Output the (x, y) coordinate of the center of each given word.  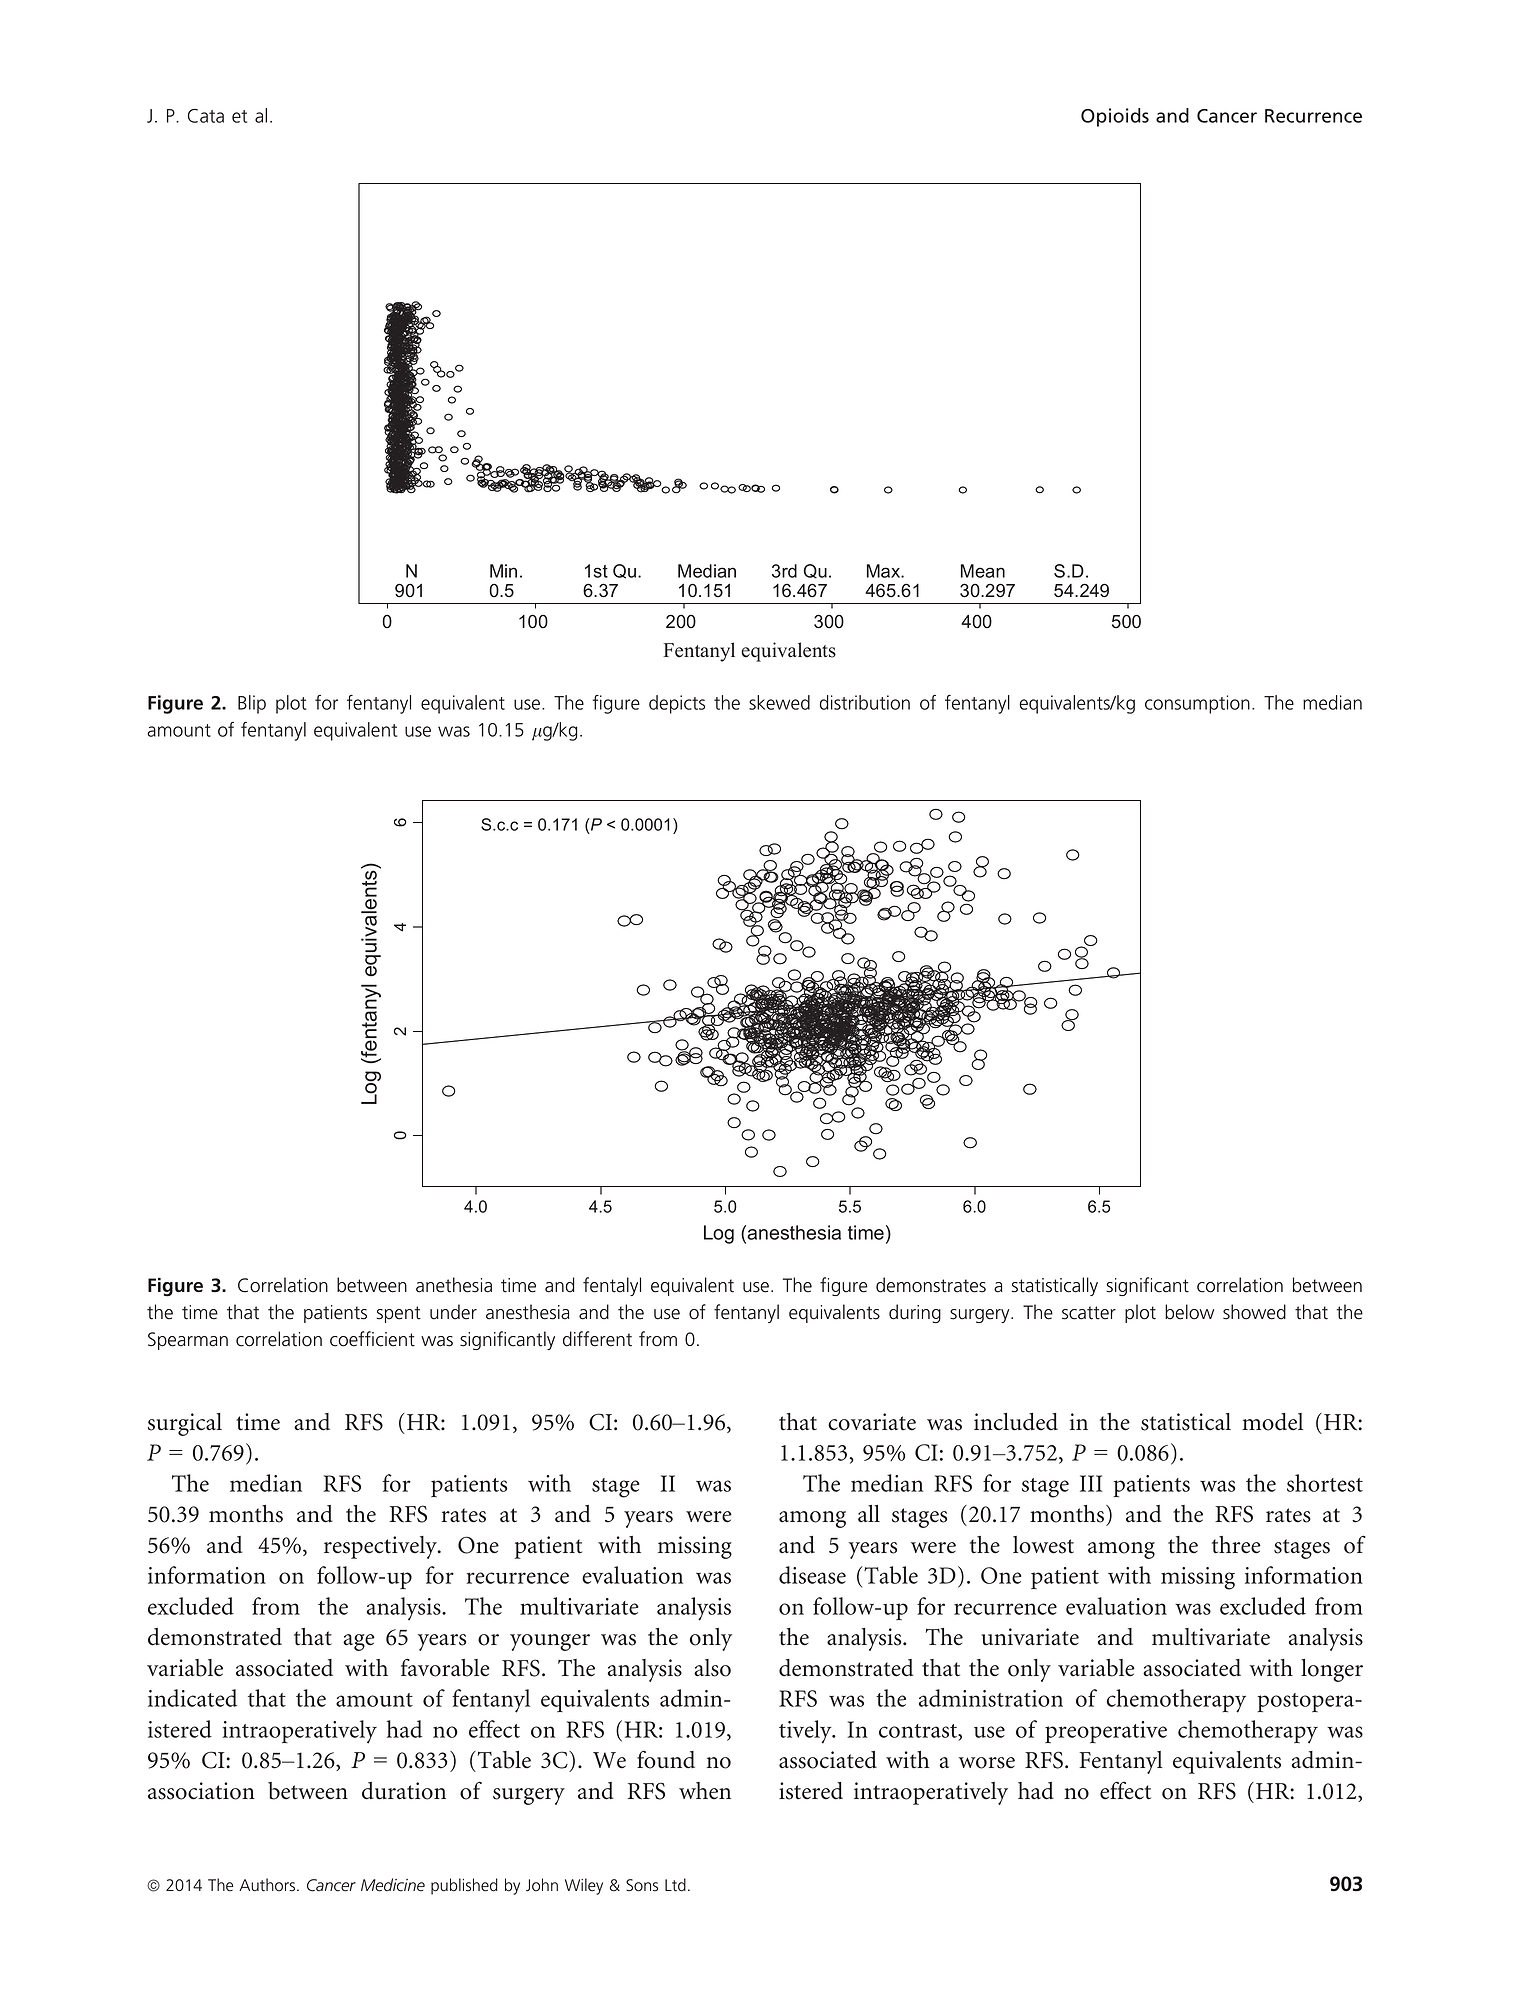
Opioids (1115, 117)
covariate (872, 1422)
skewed (779, 702)
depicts (677, 704)
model (1272, 1422)
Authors (268, 1885)
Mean (983, 571)
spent (399, 1314)
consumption (1197, 704)
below (1189, 1312)
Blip (252, 704)
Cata (206, 116)
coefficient (372, 1339)
